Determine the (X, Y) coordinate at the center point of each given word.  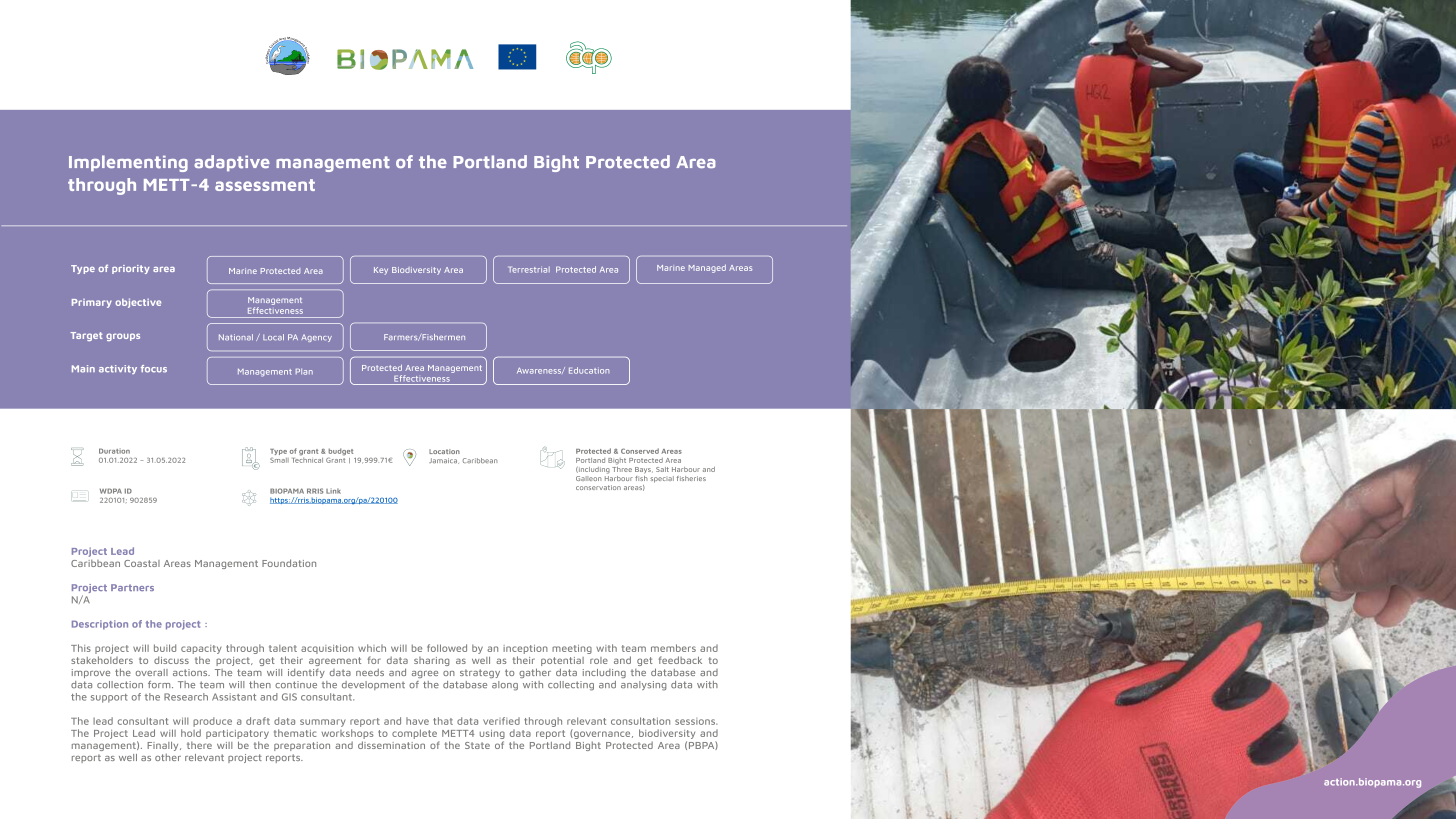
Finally (164, 746)
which (372, 648)
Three (622, 468)
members (673, 648)
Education (589, 370)
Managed (707, 268)
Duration (114, 451)
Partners (132, 587)
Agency (316, 338)
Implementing (128, 163)
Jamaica (444, 461)
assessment (265, 185)
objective (138, 303)
